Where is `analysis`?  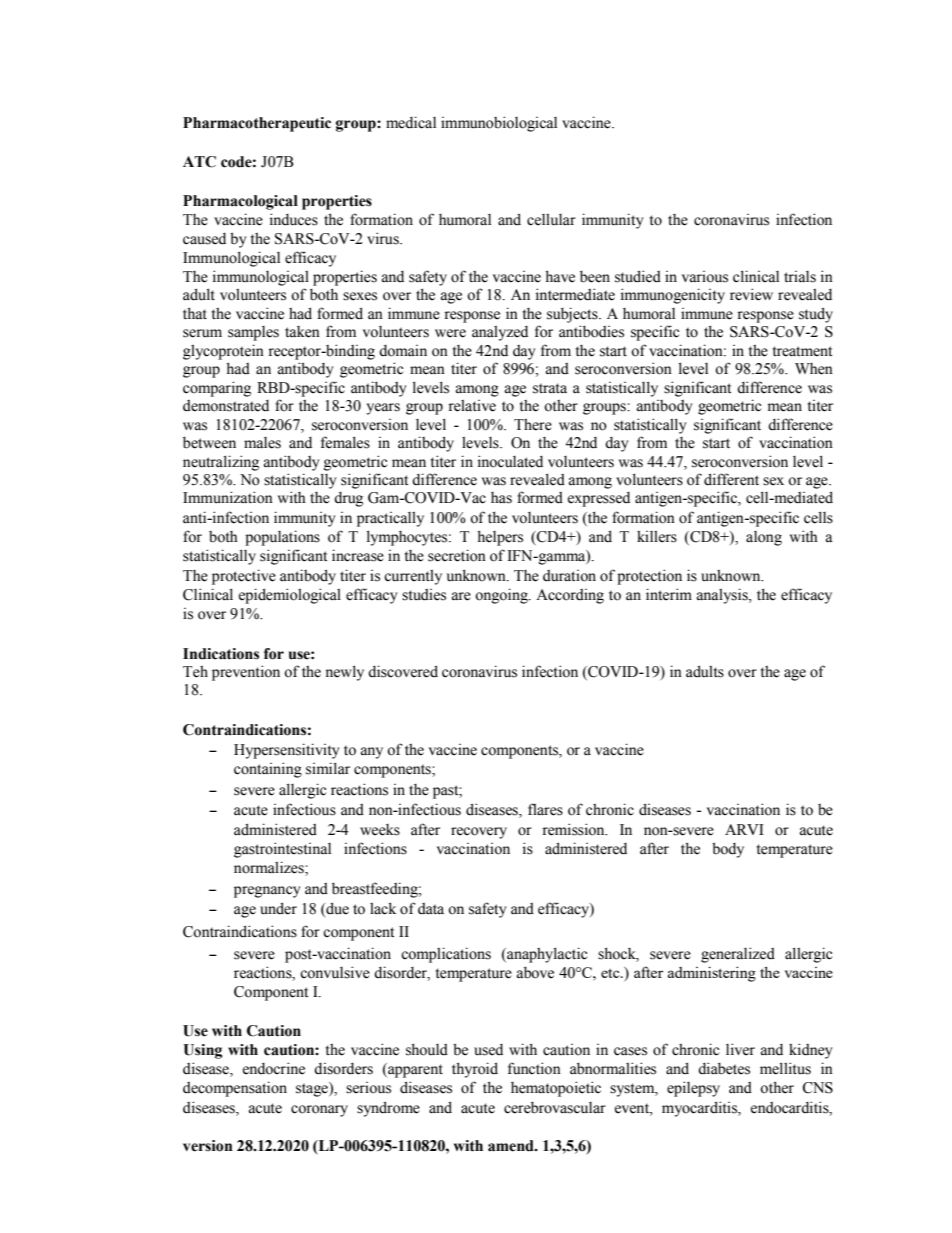
analysis is located at coordinates (723, 596).
